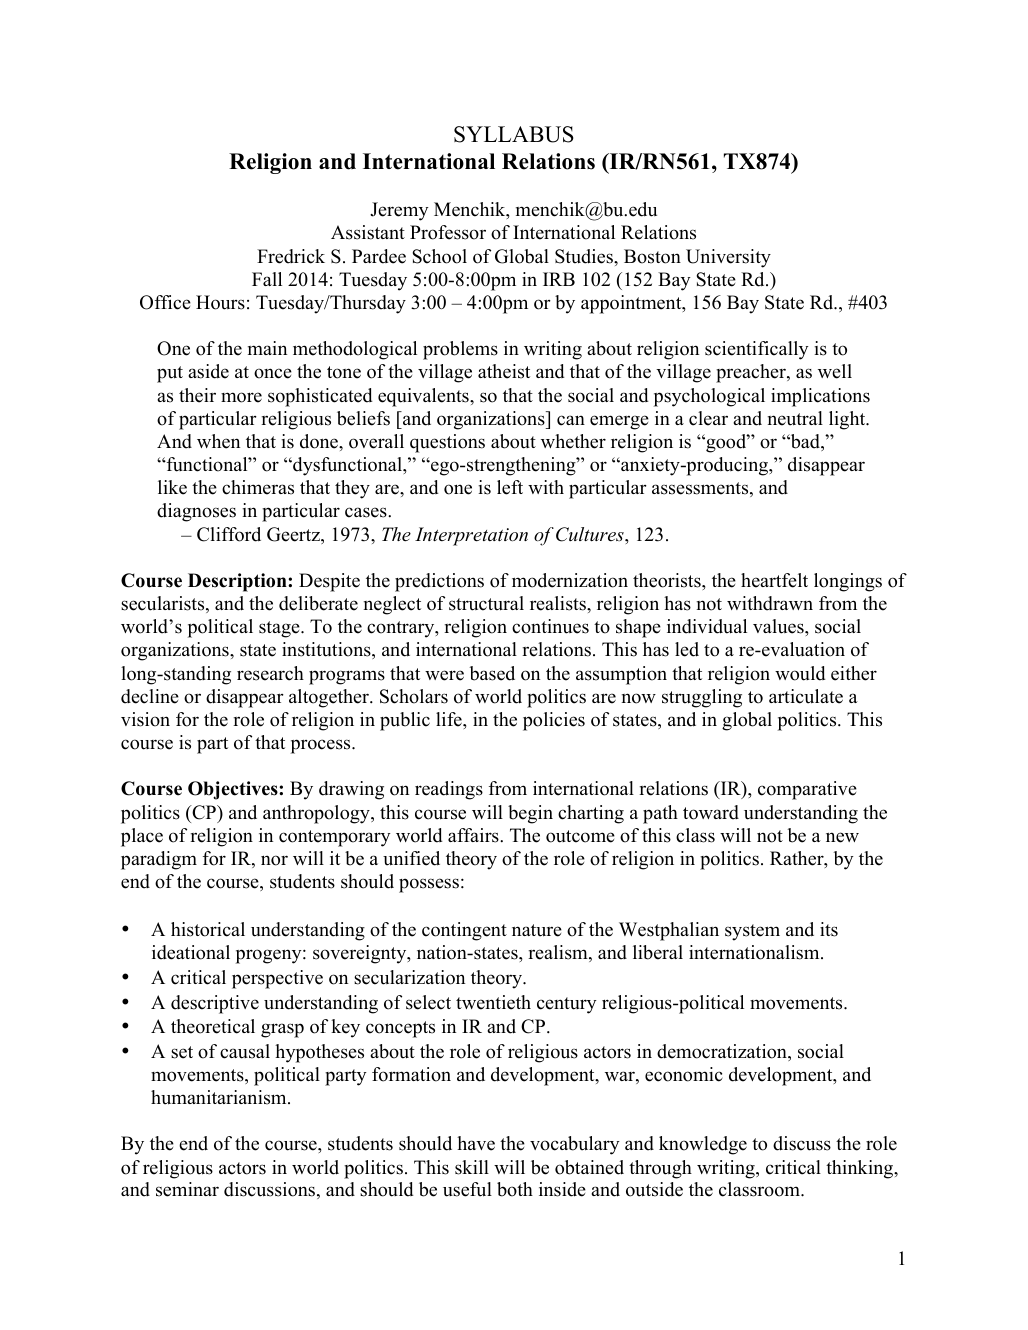 The width and height of the screenshot is (1028, 1330). What do you see at coordinates (270, 673) in the screenshot?
I see `research` at bounding box center [270, 673].
